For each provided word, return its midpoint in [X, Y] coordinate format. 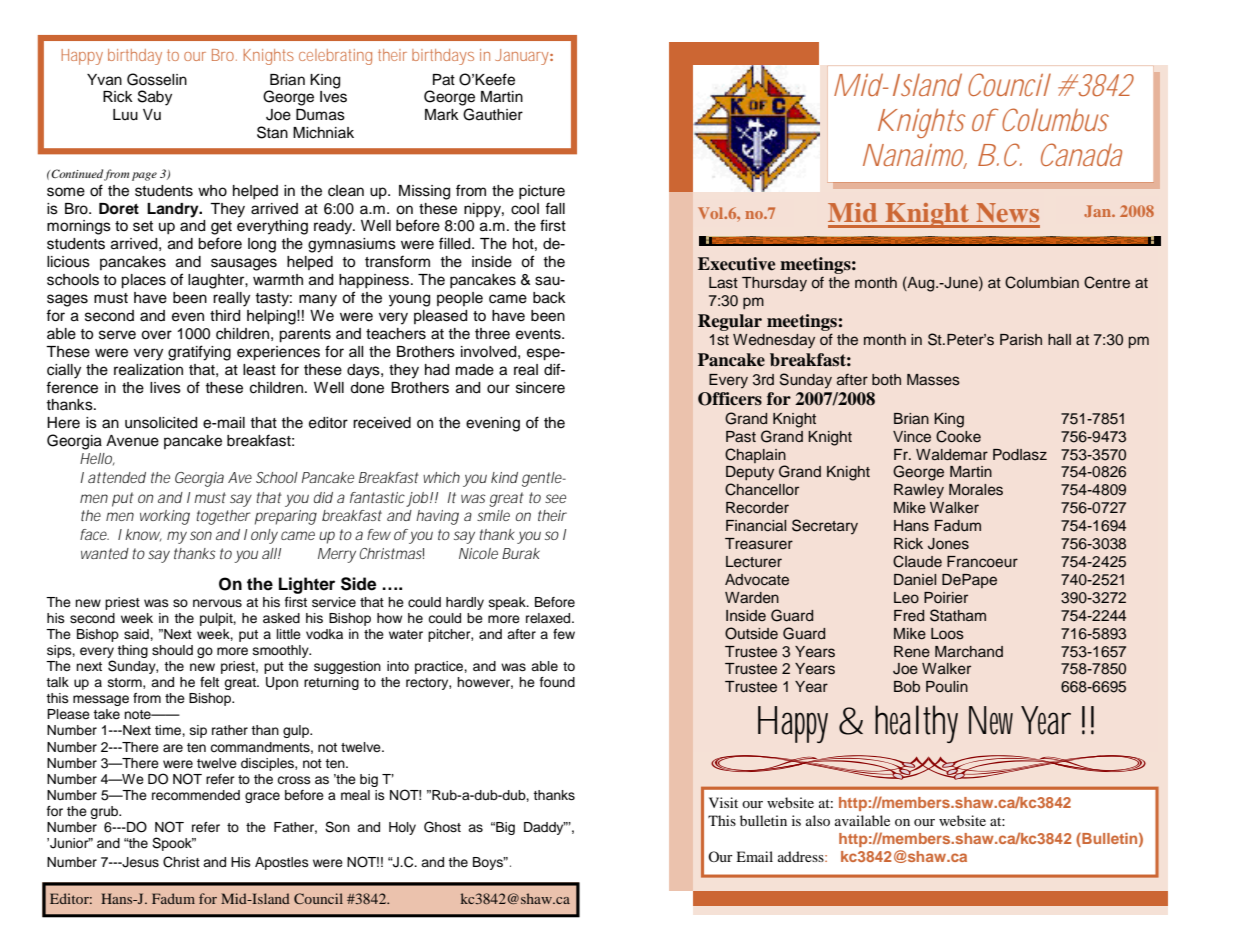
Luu [125, 115]
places [143, 281]
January [522, 57]
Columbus [1055, 119]
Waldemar [952, 455]
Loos [947, 634]
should [172, 650]
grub [105, 812]
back [549, 298]
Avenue [132, 441]
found [557, 682]
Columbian [1042, 282]
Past [741, 437]
